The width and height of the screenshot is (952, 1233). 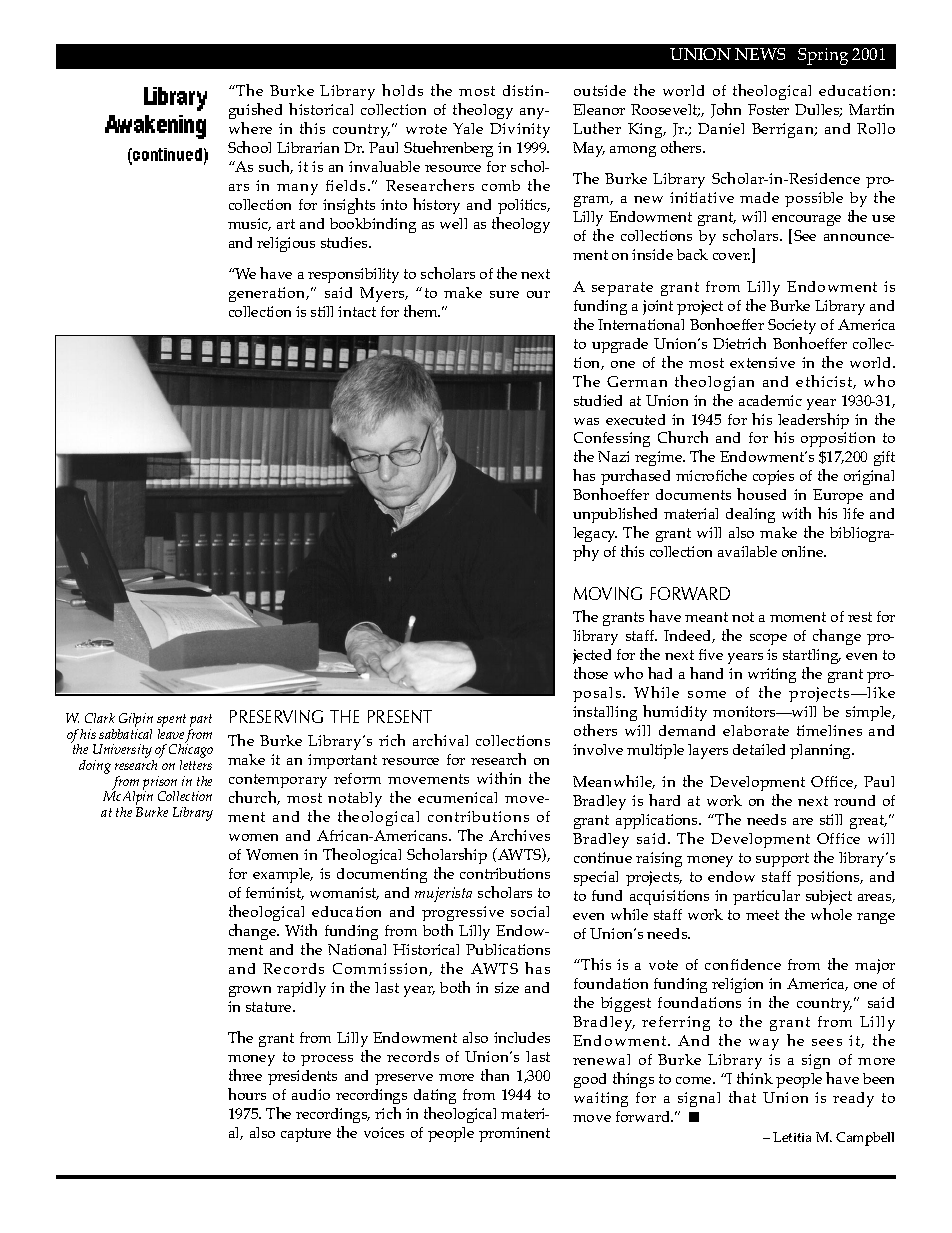 What do you see at coordinates (247, 1094) in the screenshot?
I see `hours` at bounding box center [247, 1094].
